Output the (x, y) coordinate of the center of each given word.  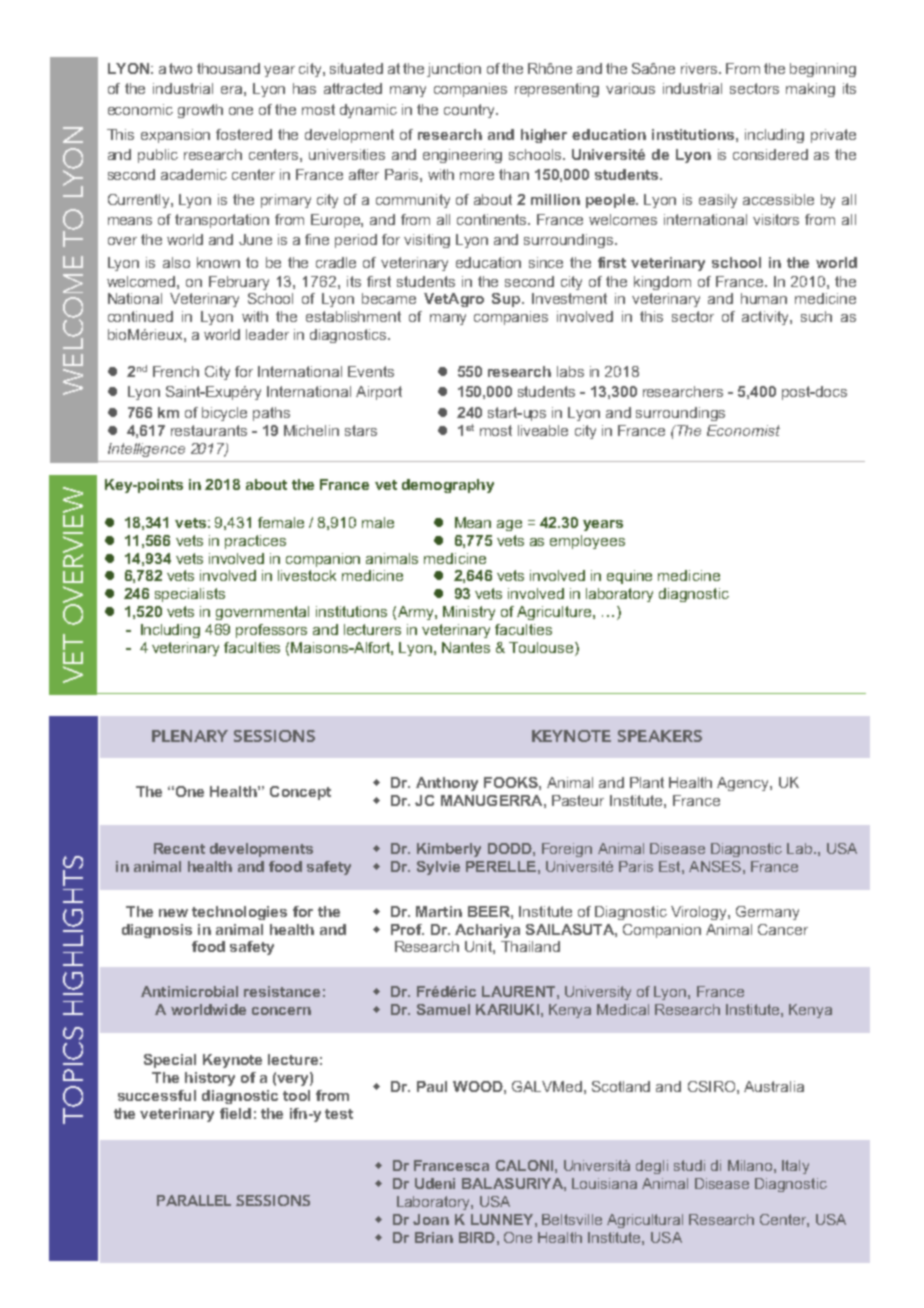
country (470, 111)
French (176, 371)
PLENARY (190, 736)
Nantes (466, 647)
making (810, 90)
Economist (743, 430)
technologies (239, 913)
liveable (543, 430)
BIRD (477, 1237)
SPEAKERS (660, 736)
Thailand (530, 946)
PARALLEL (194, 1200)
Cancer (783, 929)
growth (200, 111)
